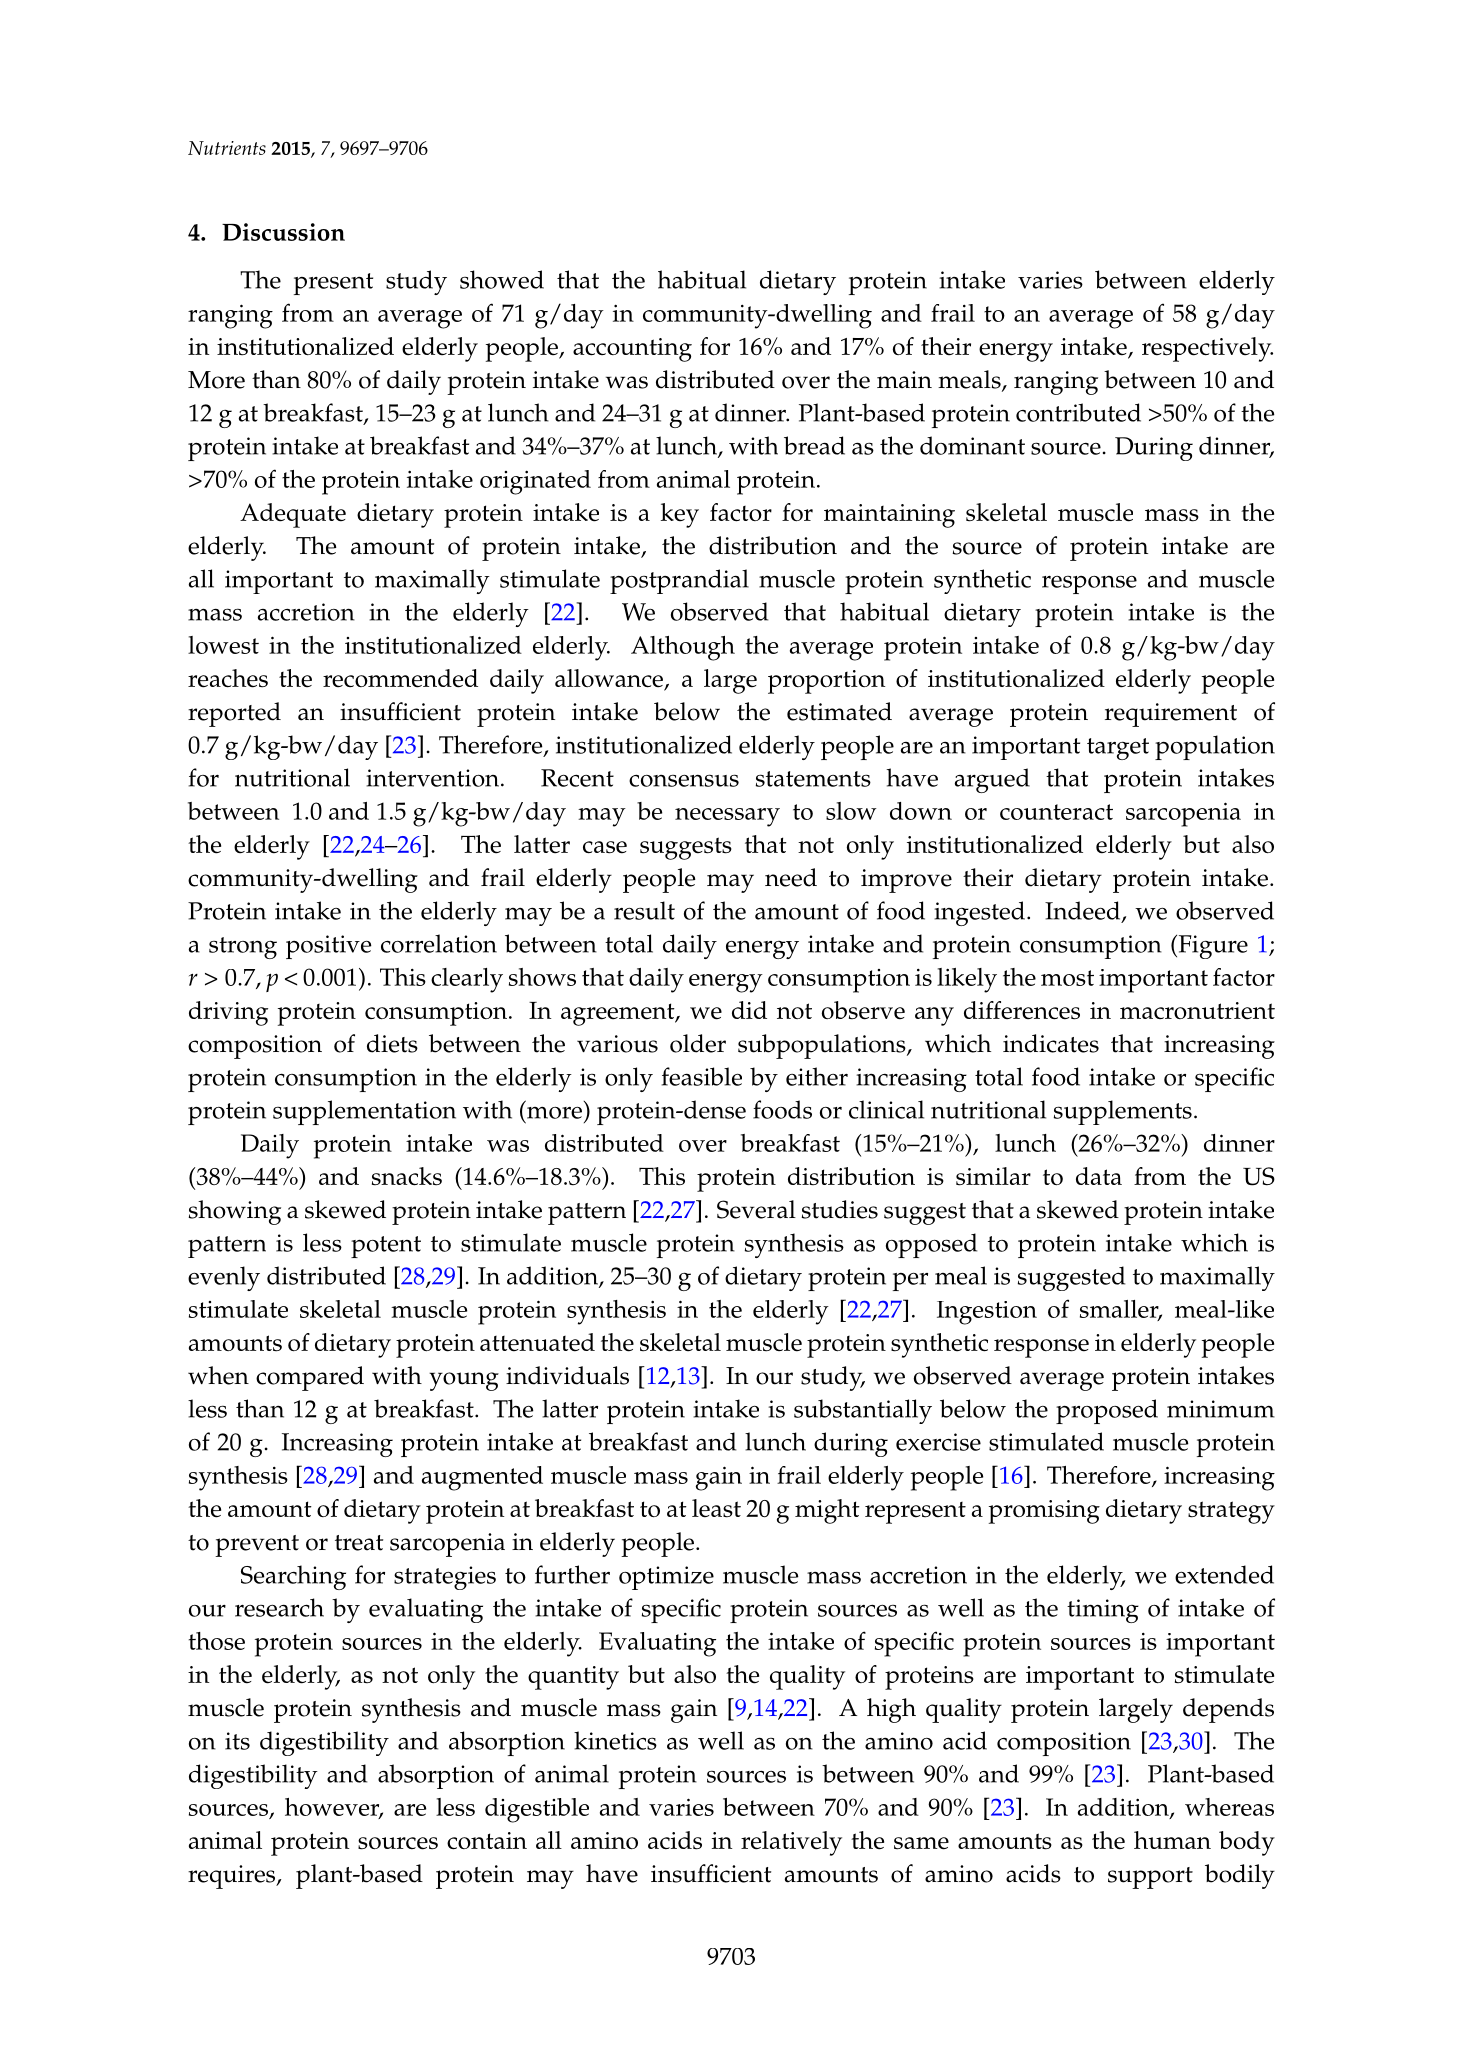 This screenshot has width=1463, height=2069. I want to click on Discussion, so click(283, 232).
